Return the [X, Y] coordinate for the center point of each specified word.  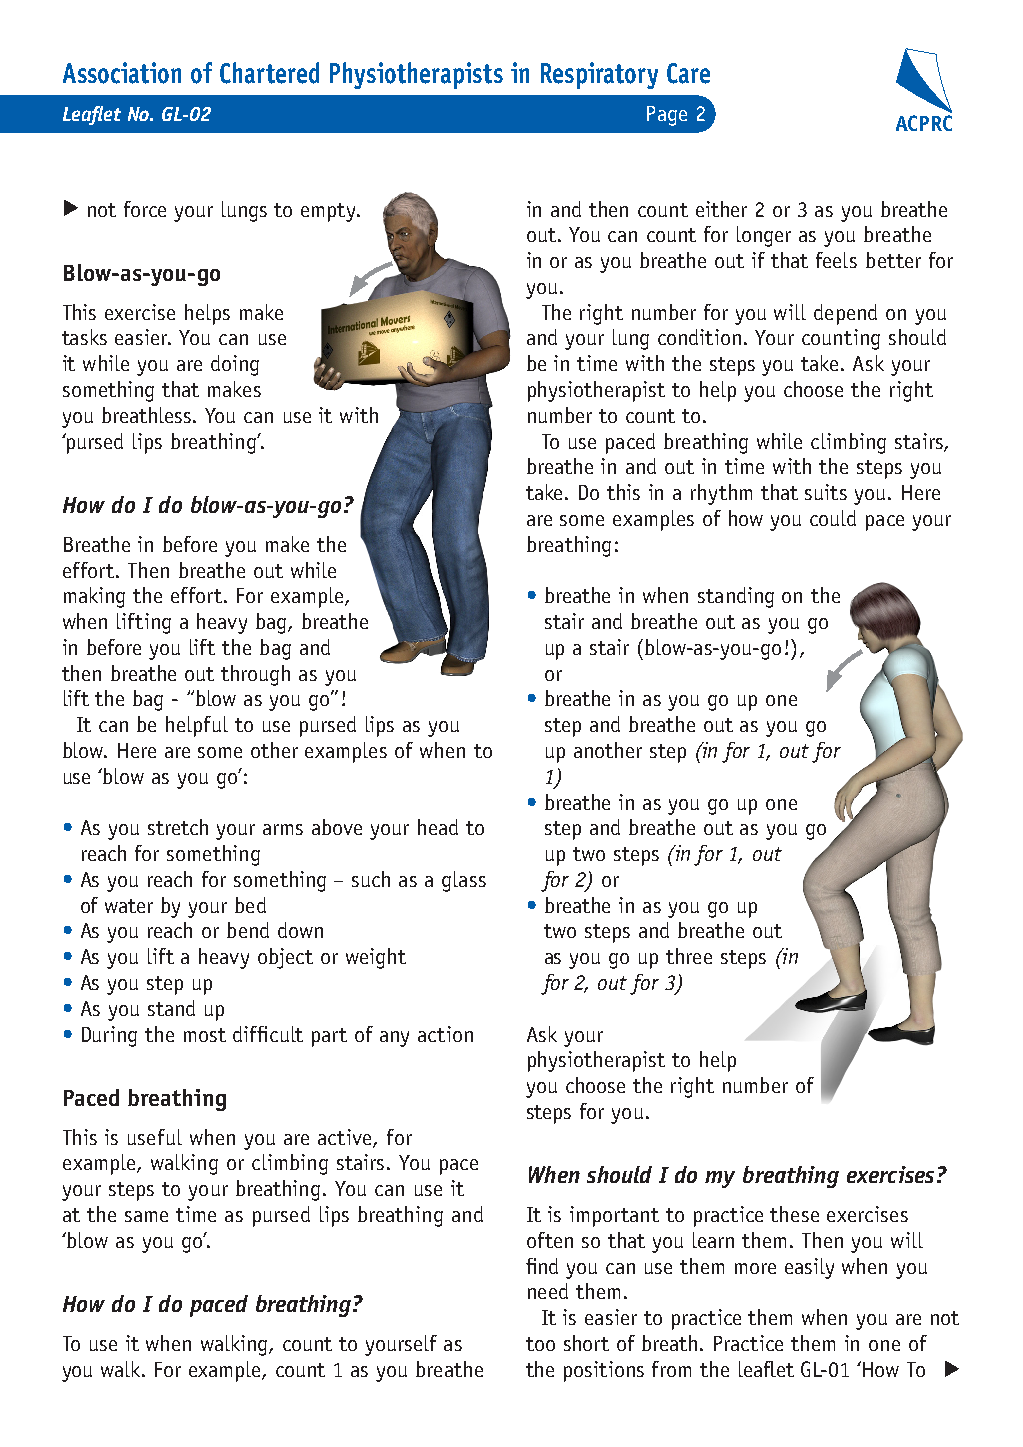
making [94, 597]
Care [688, 73]
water [129, 906]
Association [122, 73]
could [833, 518]
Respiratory [599, 75]
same [146, 1216]
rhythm [721, 494]
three [689, 956]
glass [464, 881]
